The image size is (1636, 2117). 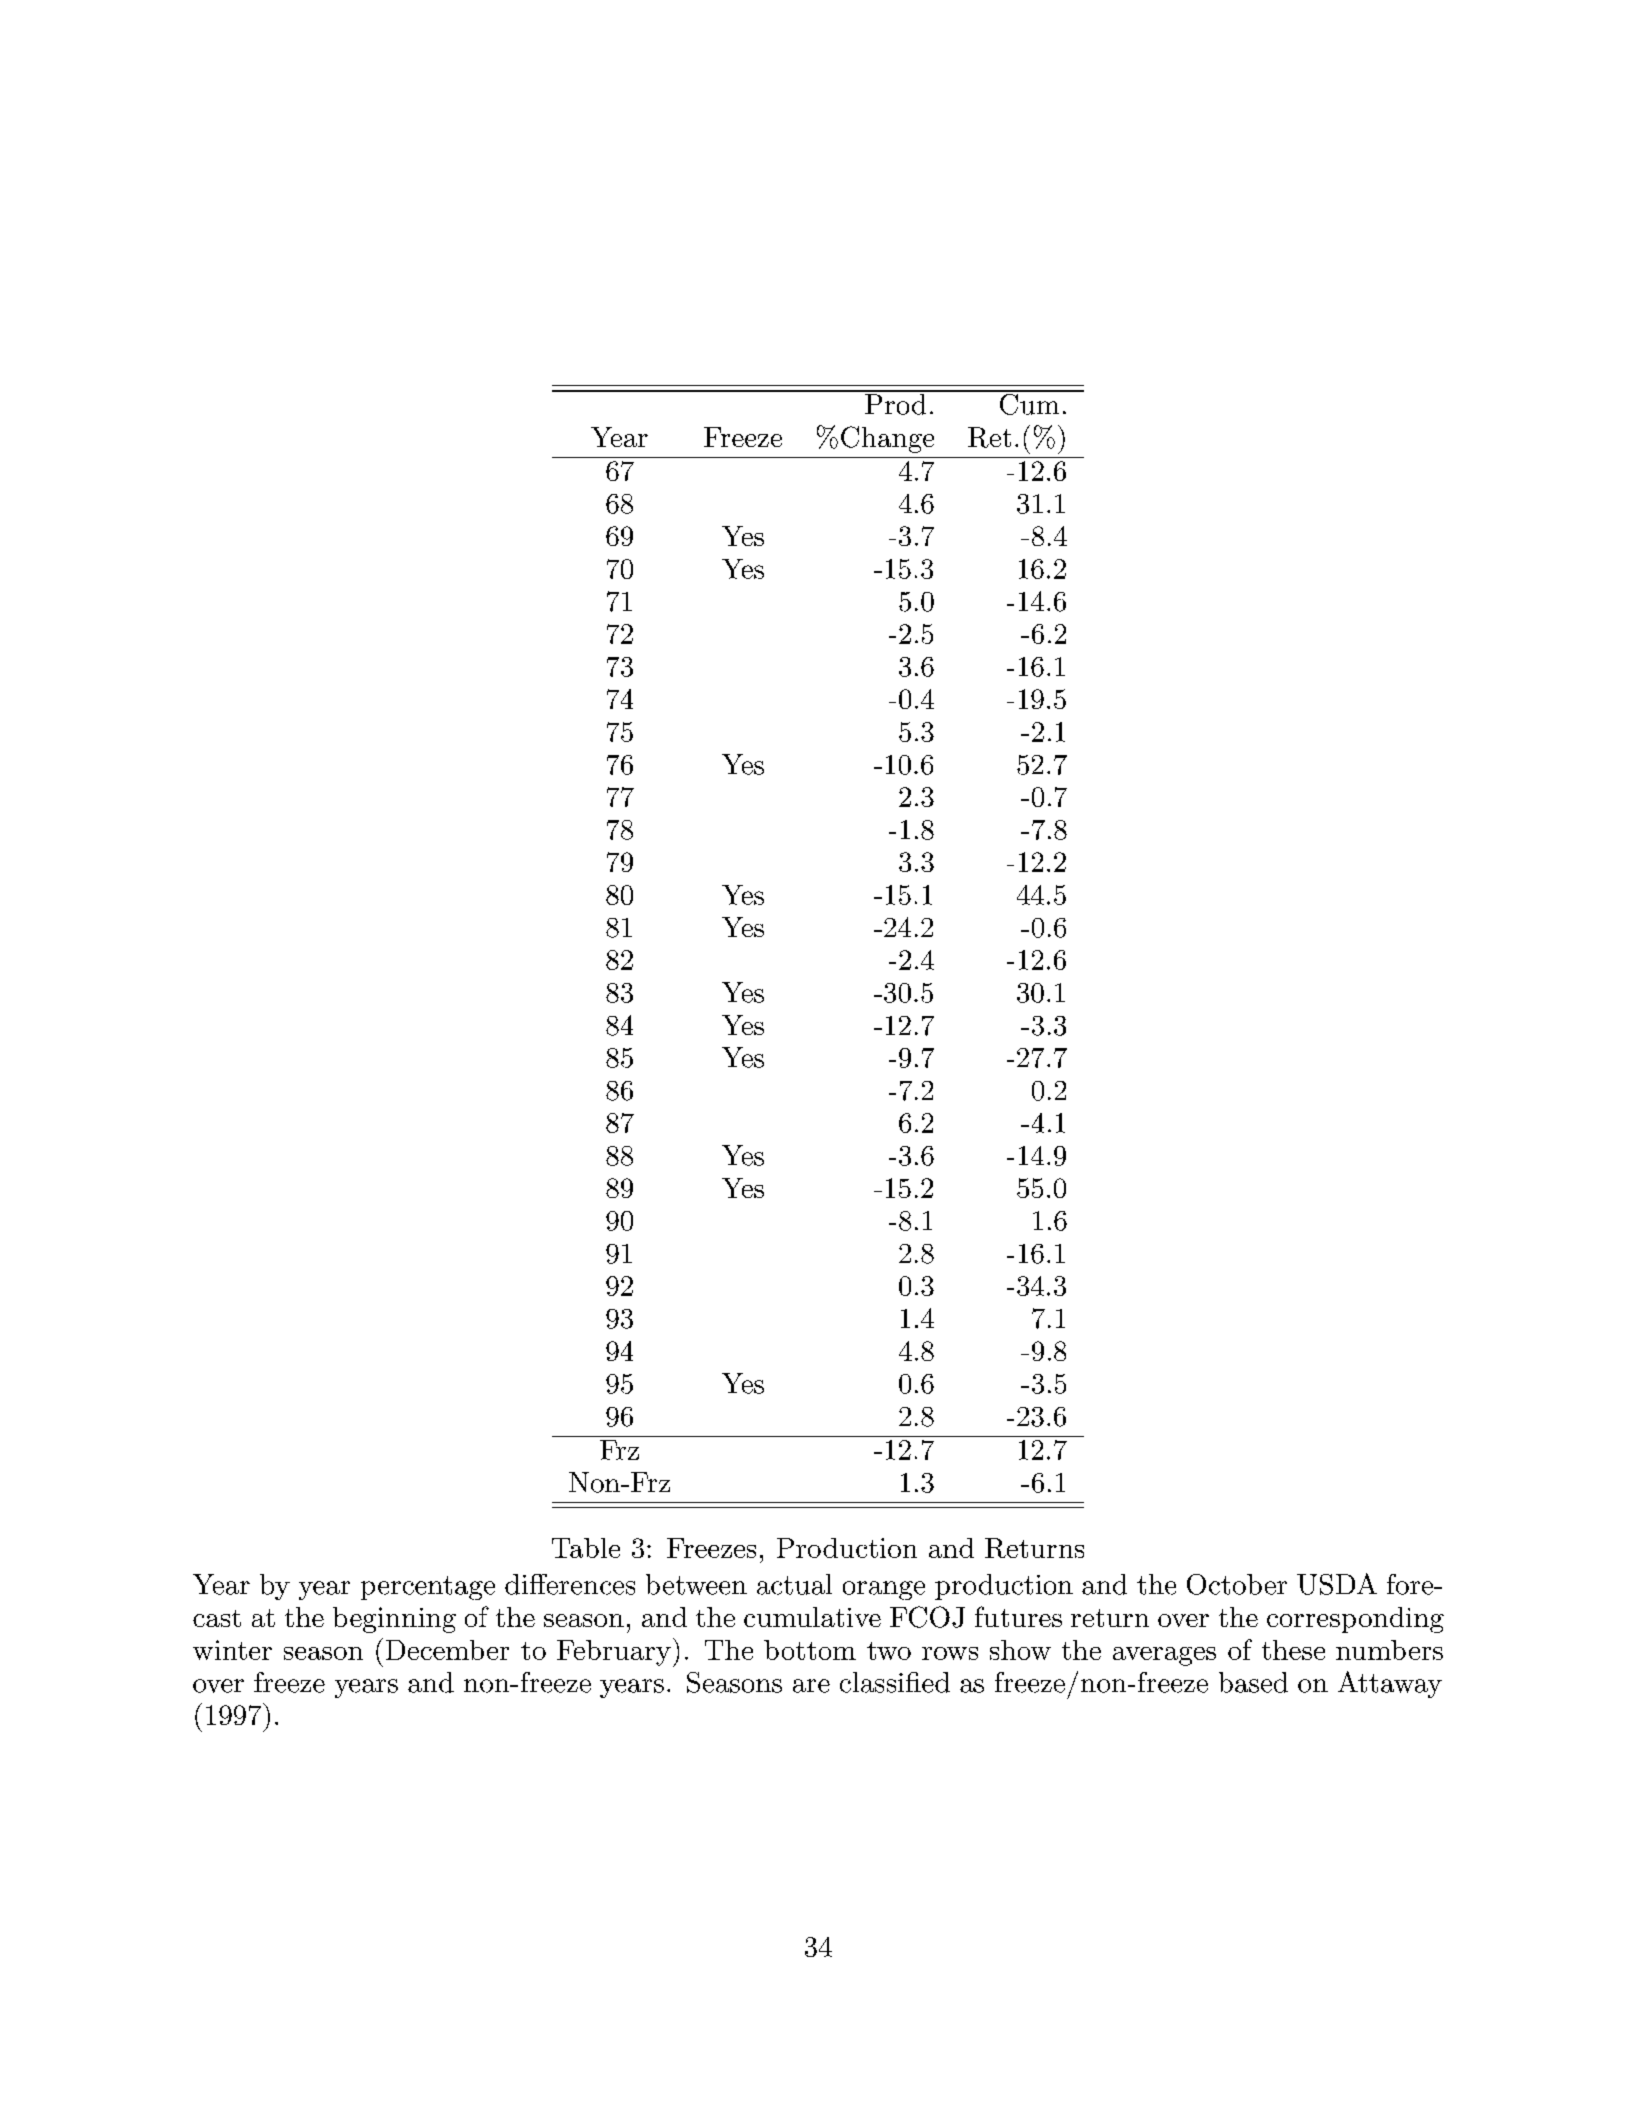 What do you see at coordinates (586, 1548) in the screenshot?
I see `Table` at bounding box center [586, 1548].
